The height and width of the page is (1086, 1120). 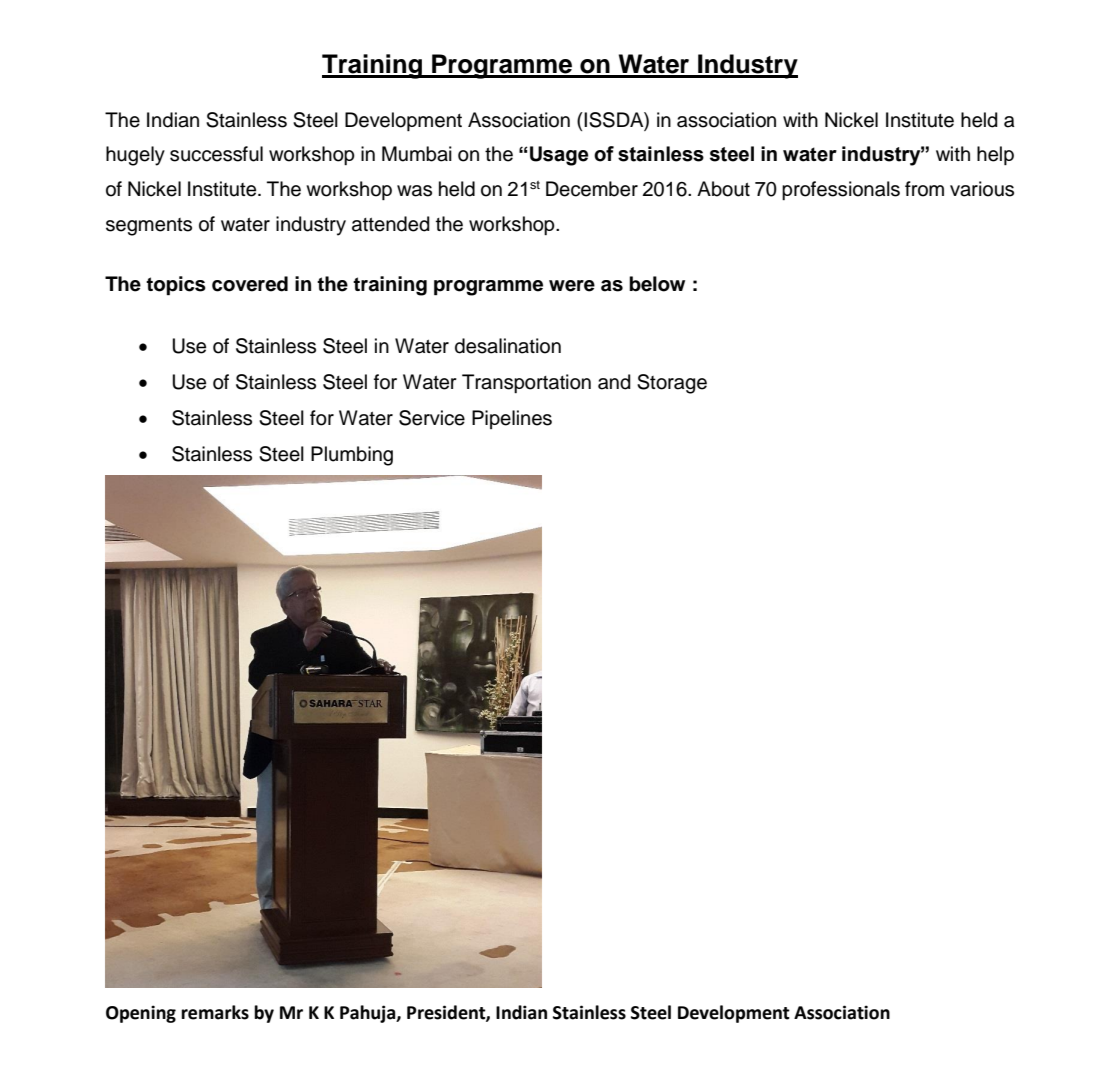 I want to click on Transportation, so click(x=526, y=383).
